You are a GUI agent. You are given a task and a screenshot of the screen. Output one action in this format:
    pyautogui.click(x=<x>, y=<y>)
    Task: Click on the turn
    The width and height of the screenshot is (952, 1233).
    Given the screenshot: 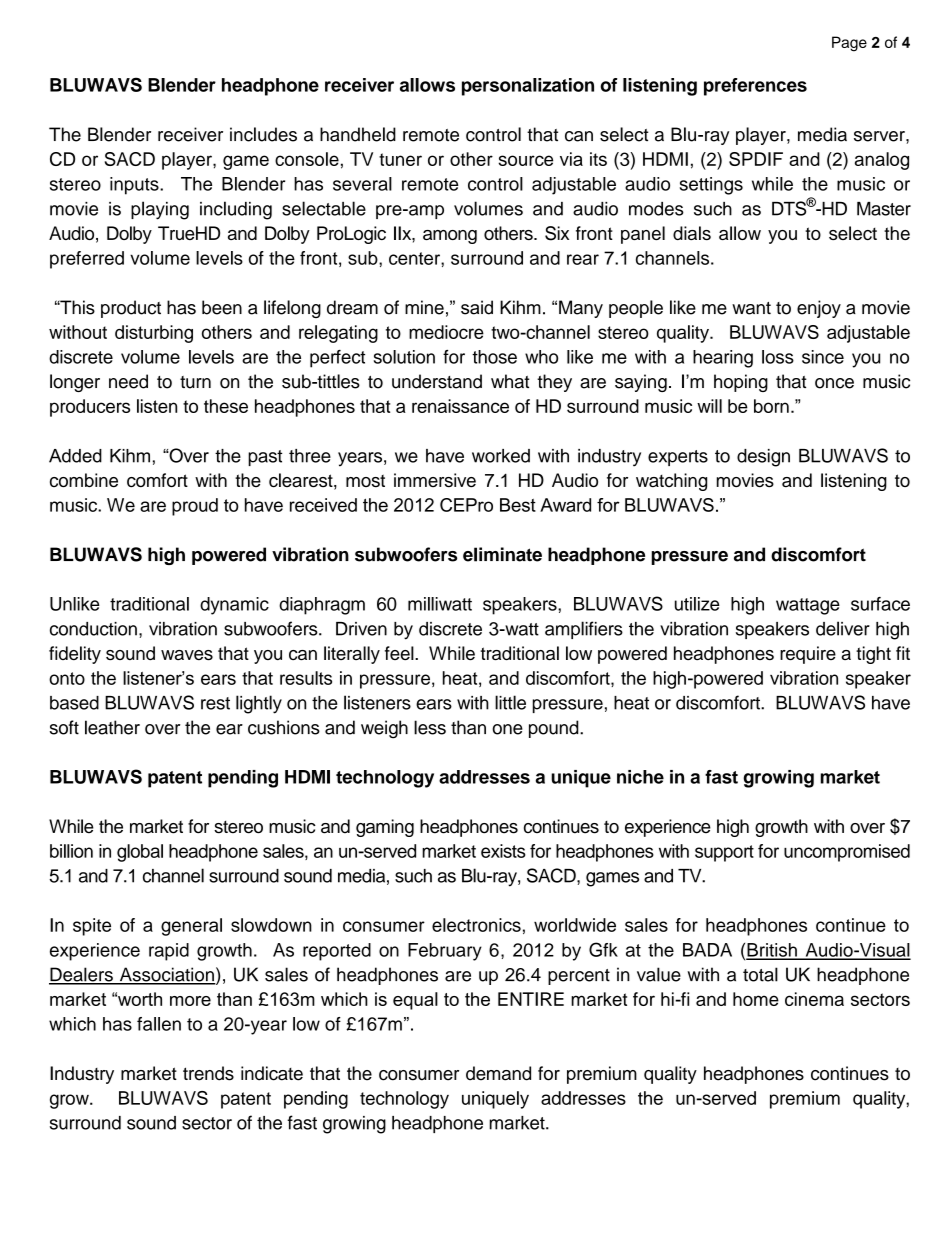 What is the action you would take?
    pyautogui.click(x=195, y=382)
